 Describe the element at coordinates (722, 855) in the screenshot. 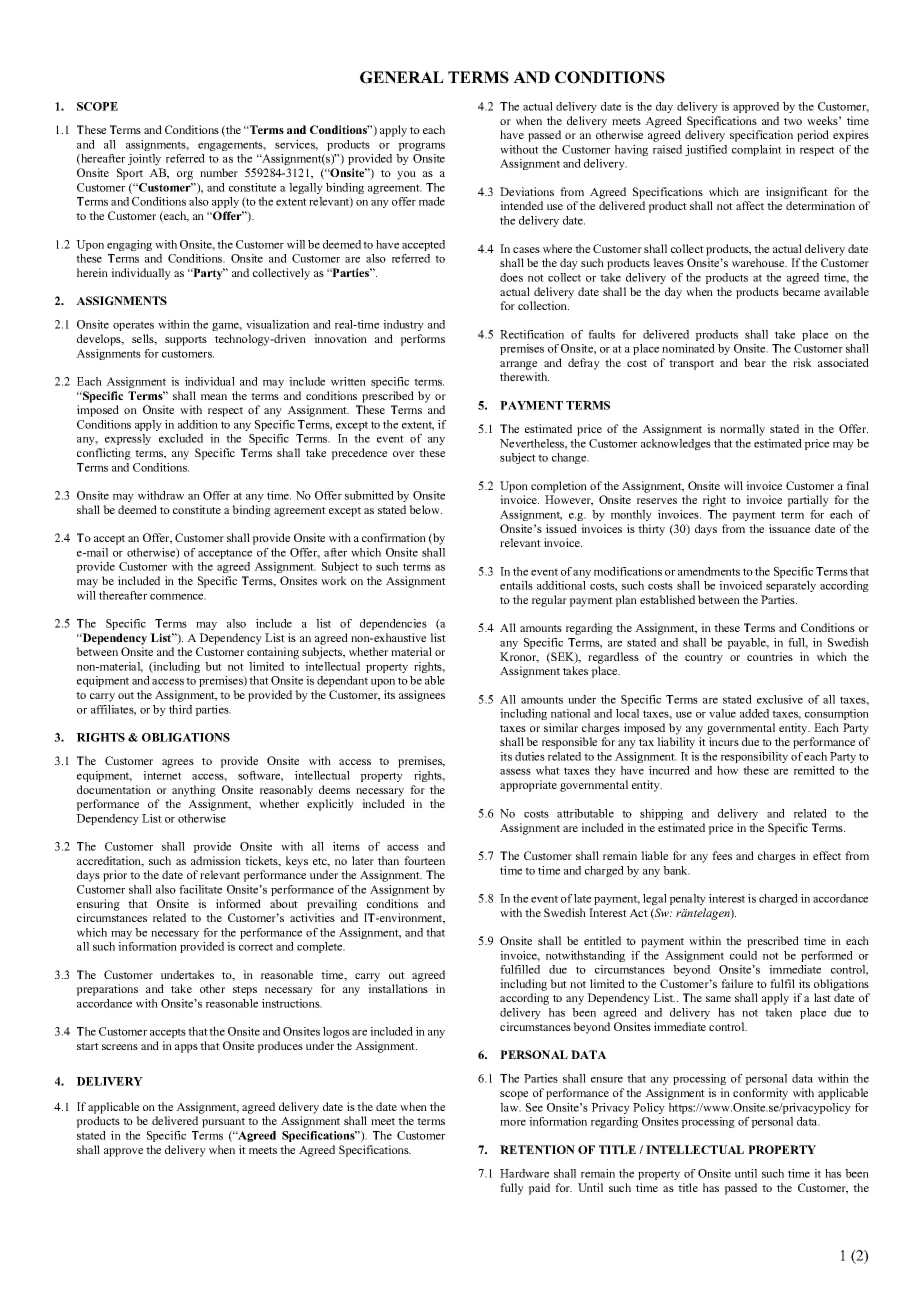

I see `fees` at that location.
